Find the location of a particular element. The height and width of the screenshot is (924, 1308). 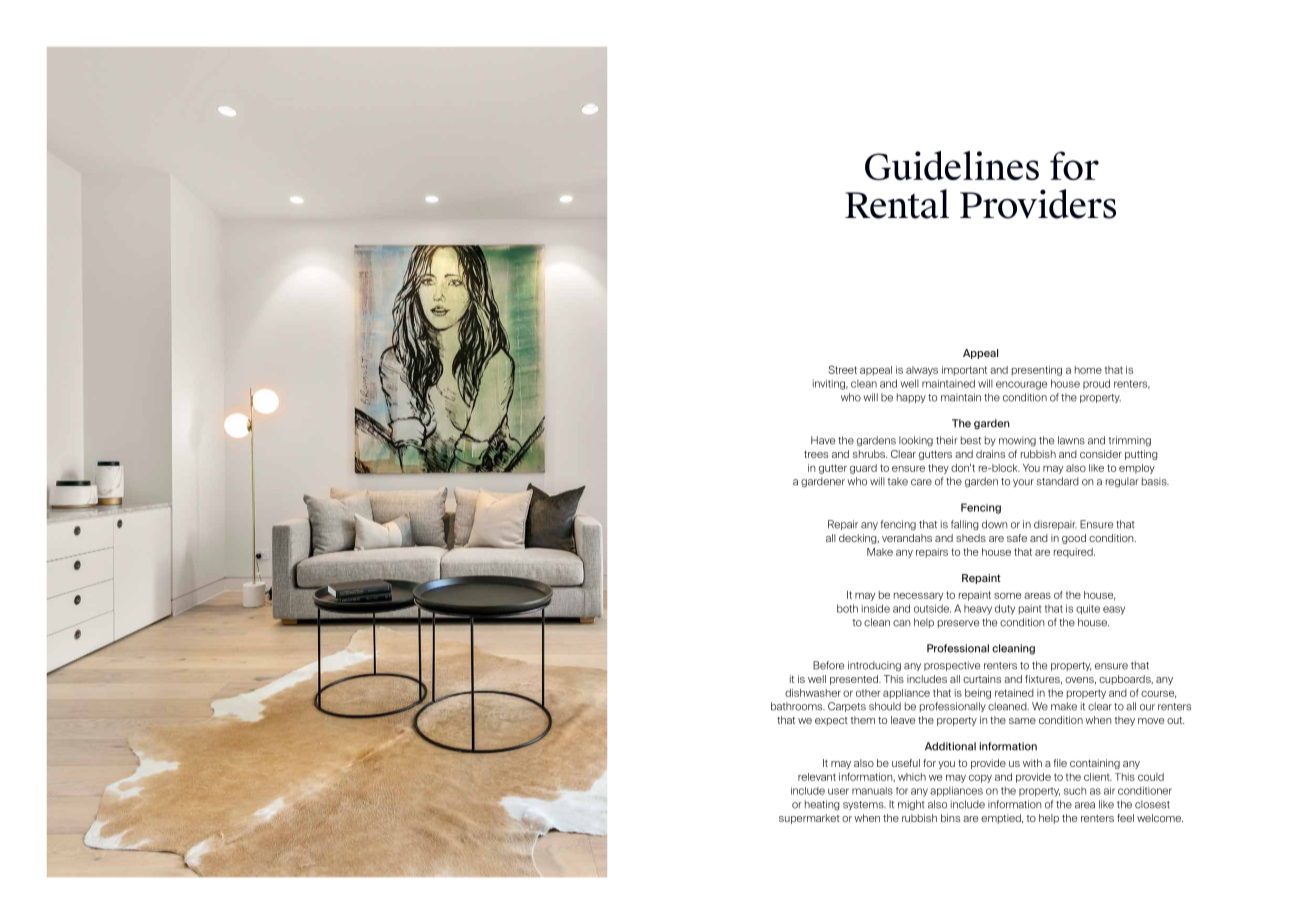

proud is located at coordinates (1096, 384).
